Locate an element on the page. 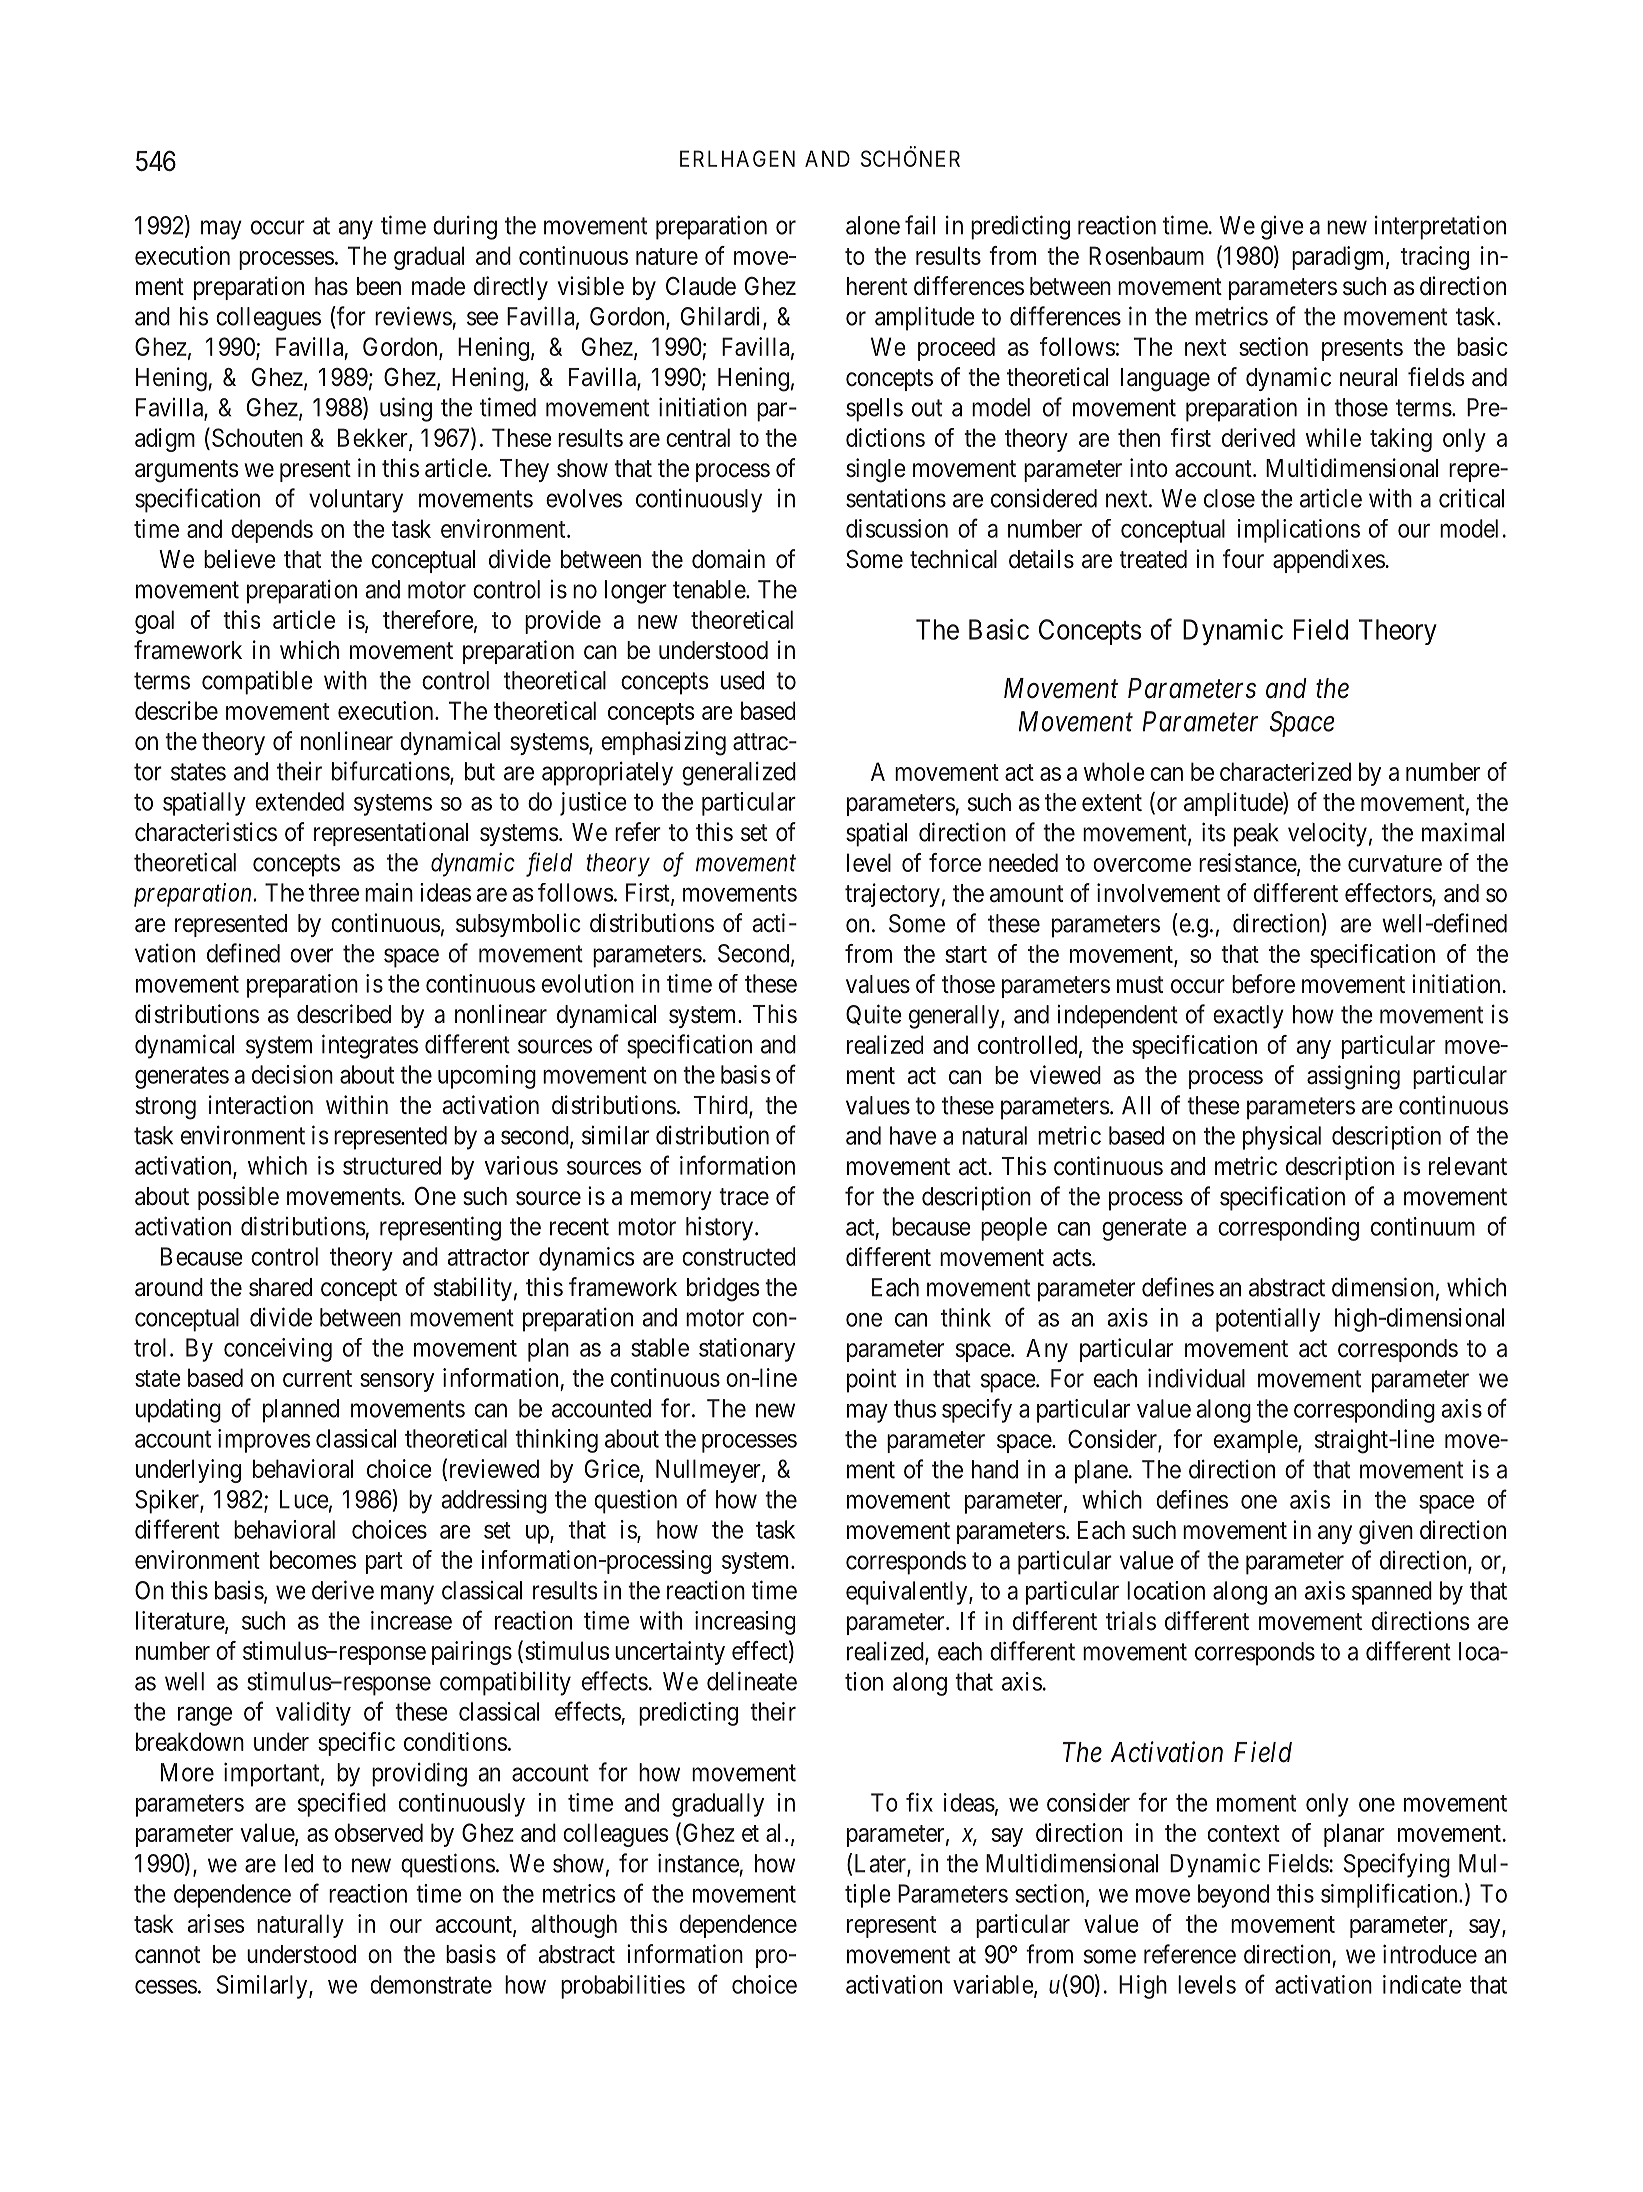 Image resolution: width=1643 pixels, height=2192 pixels. characterized is located at coordinates (1285, 771).
